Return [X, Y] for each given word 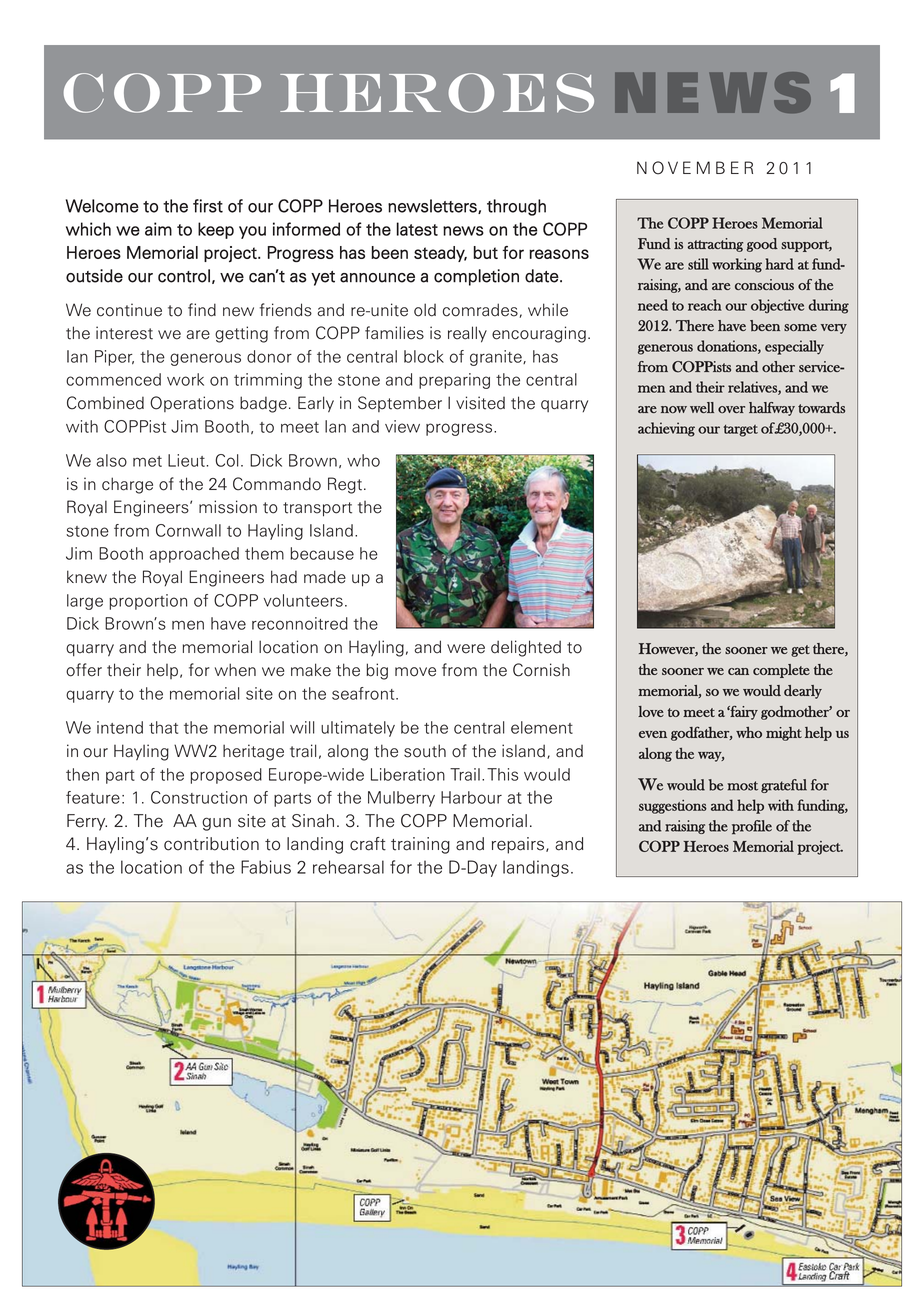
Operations [192, 404]
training [420, 845]
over [731, 409]
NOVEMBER [695, 168]
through [516, 207]
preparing [454, 381]
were [466, 649]
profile [752, 827]
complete [781, 671]
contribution [211, 844]
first [208, 206]
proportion [148, 602]
